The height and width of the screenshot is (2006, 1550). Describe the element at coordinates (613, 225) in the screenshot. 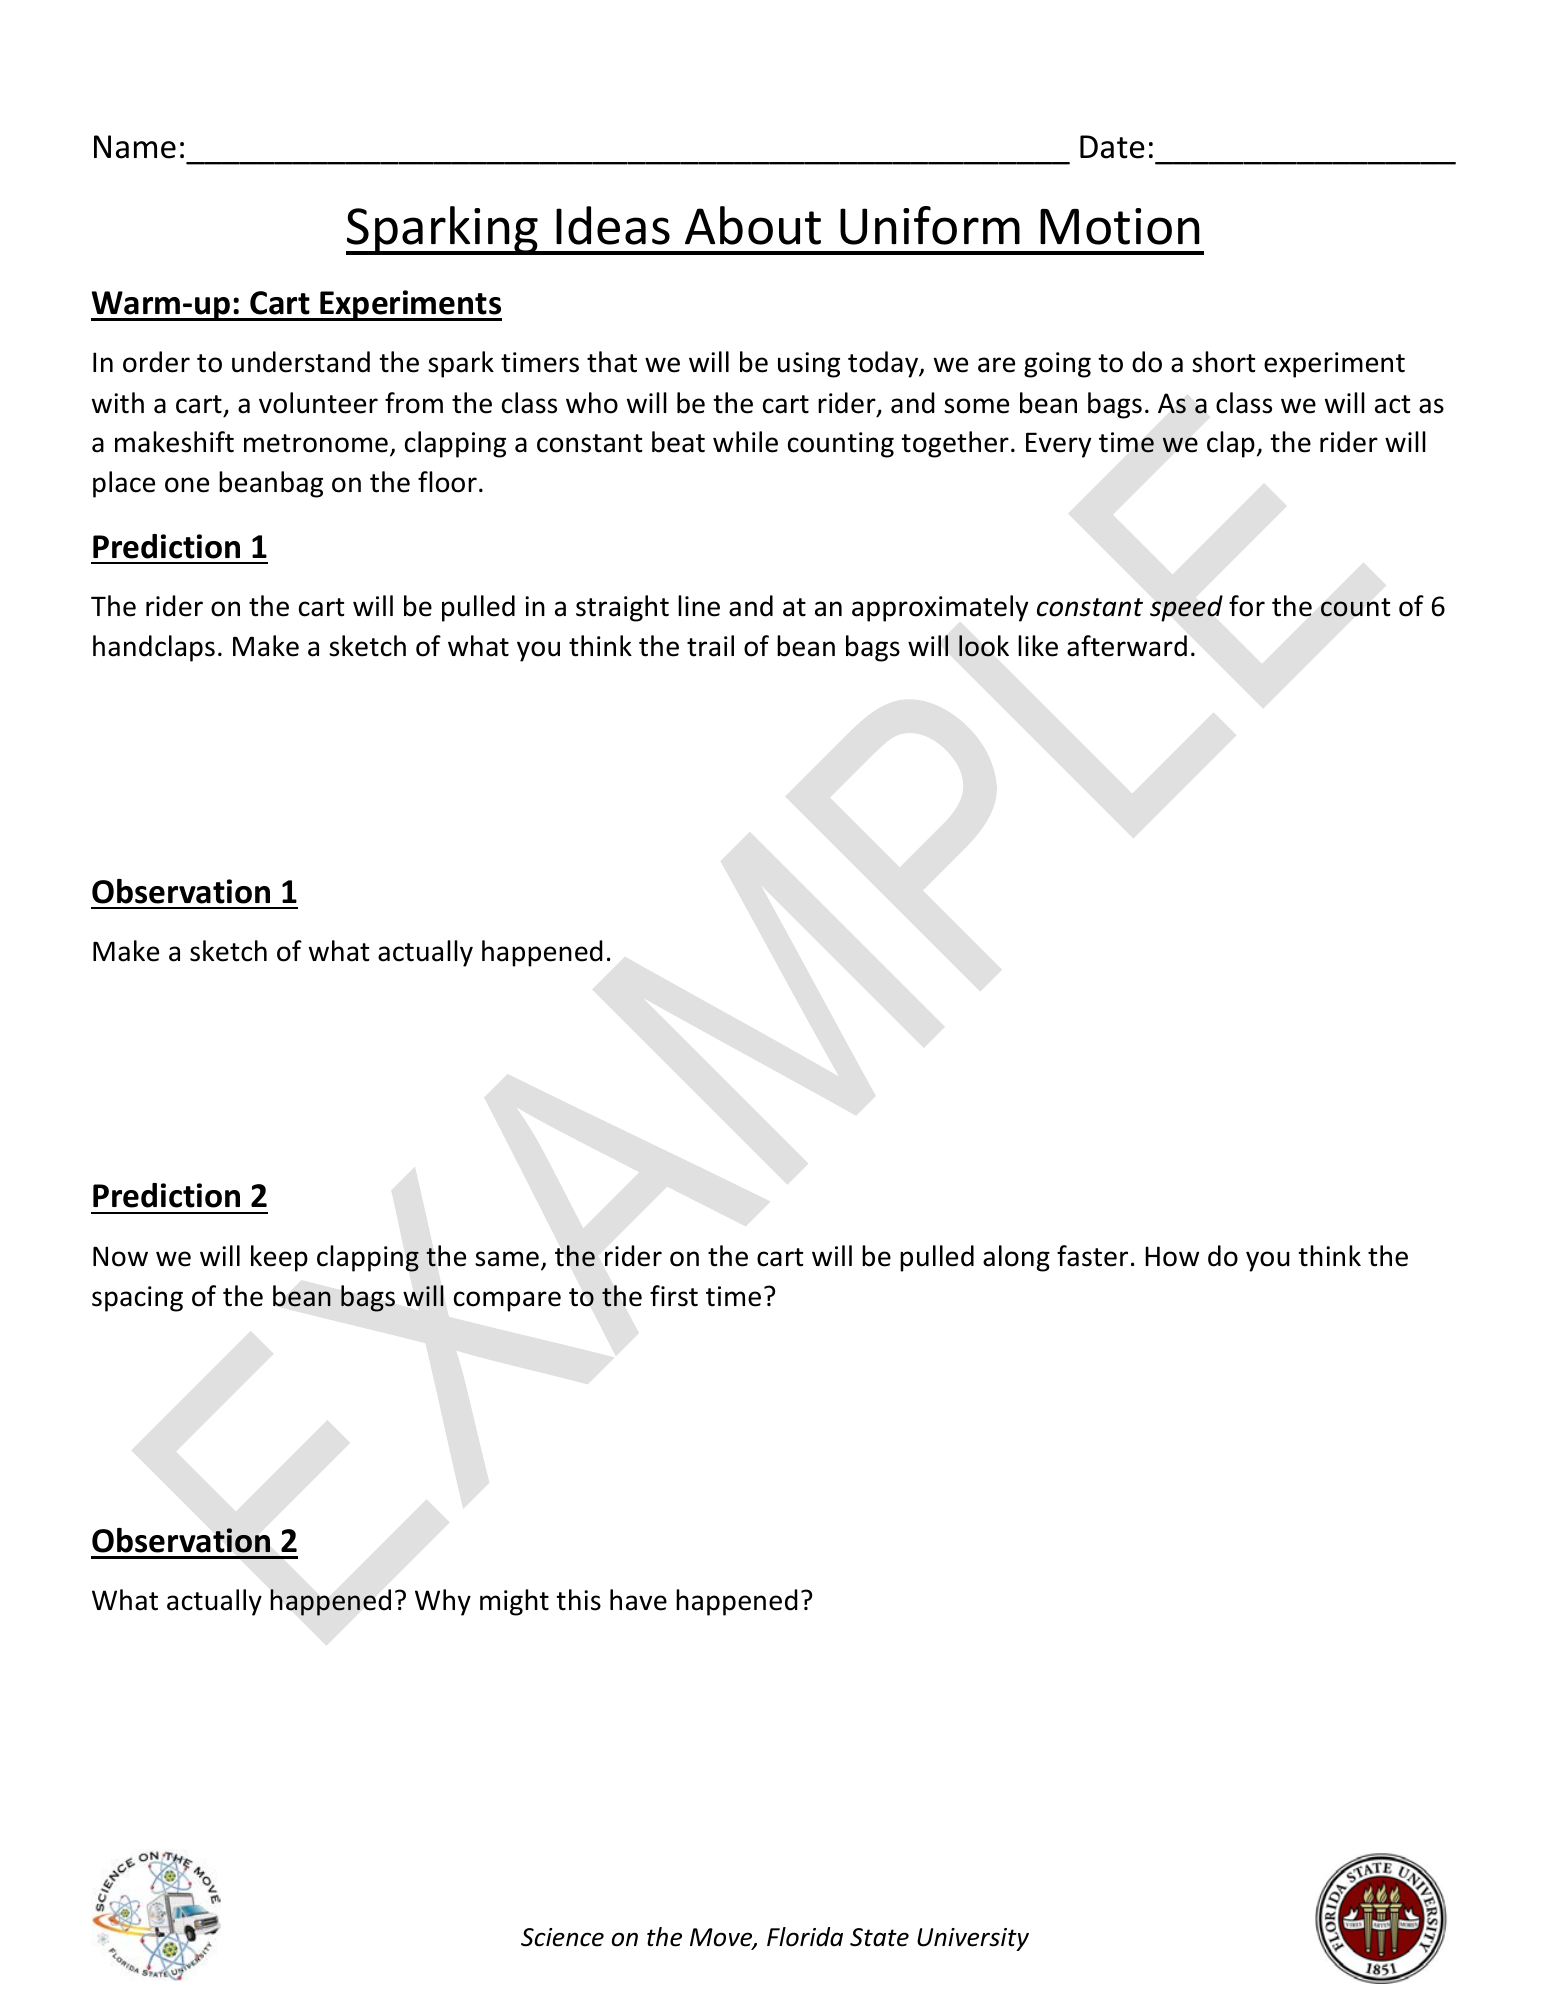

I see `Ideas` at that location.
